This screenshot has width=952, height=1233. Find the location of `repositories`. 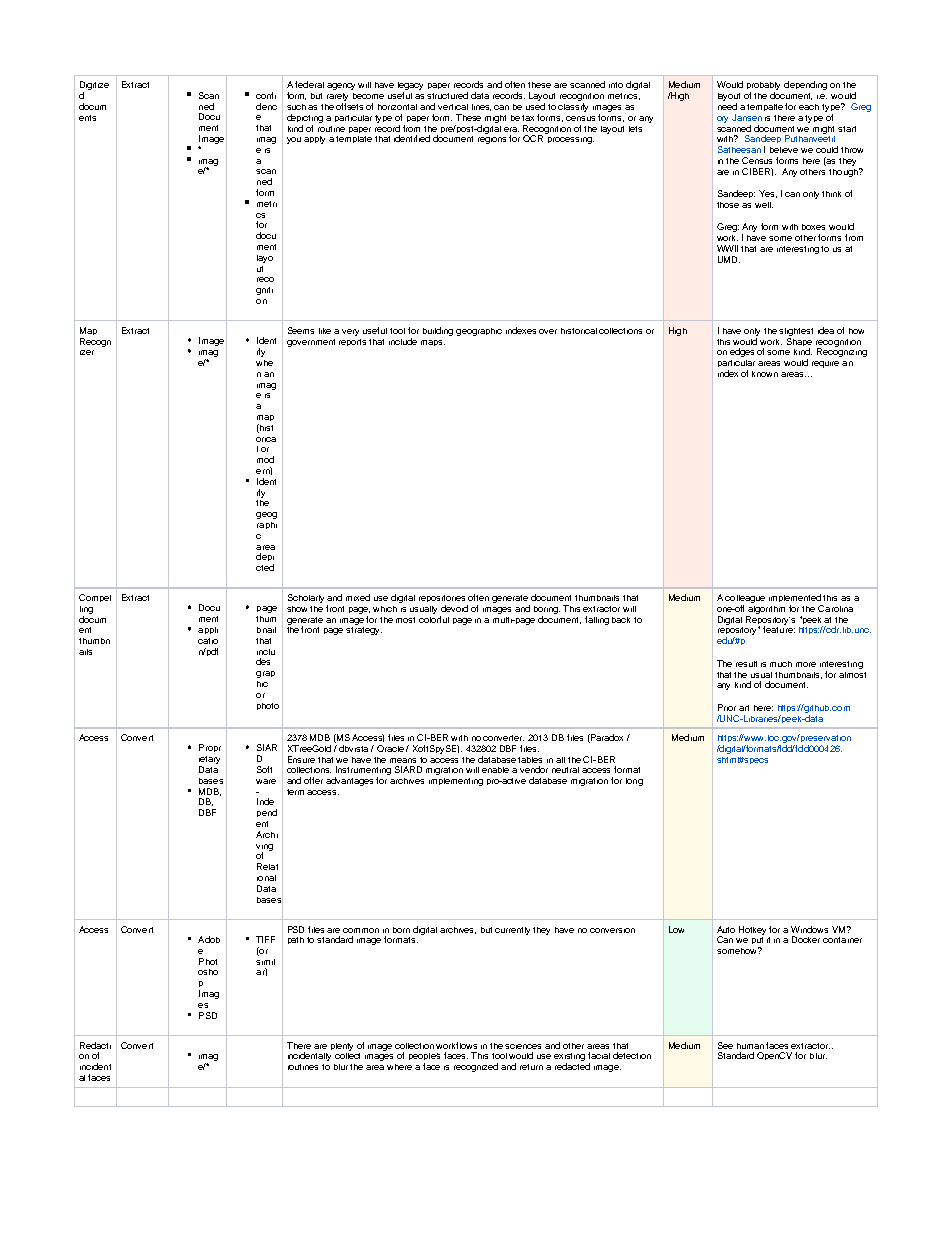

repositories is located at coordinates (442, 598).
